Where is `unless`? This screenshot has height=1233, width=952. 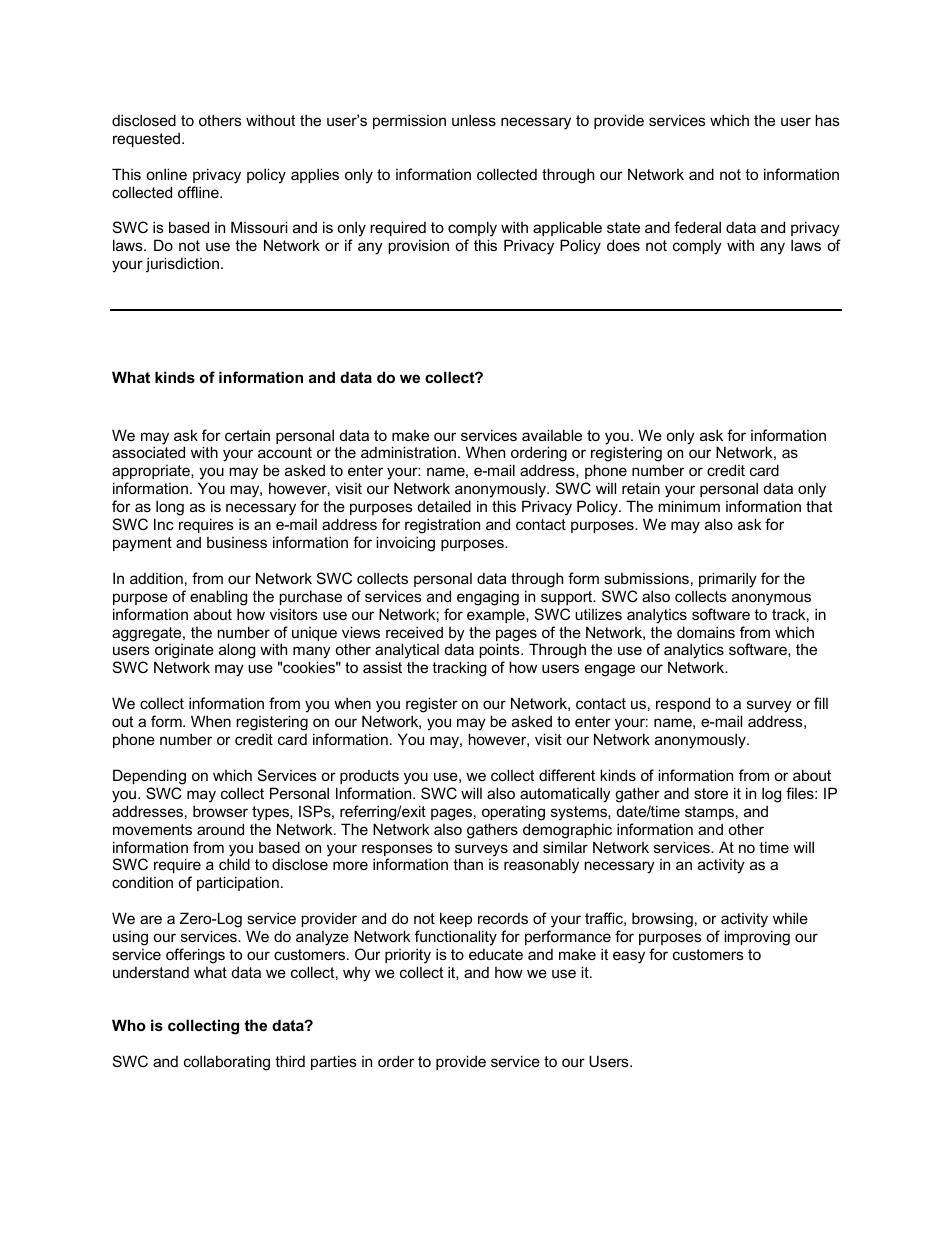
unless is located at coordinates (474, 120).
